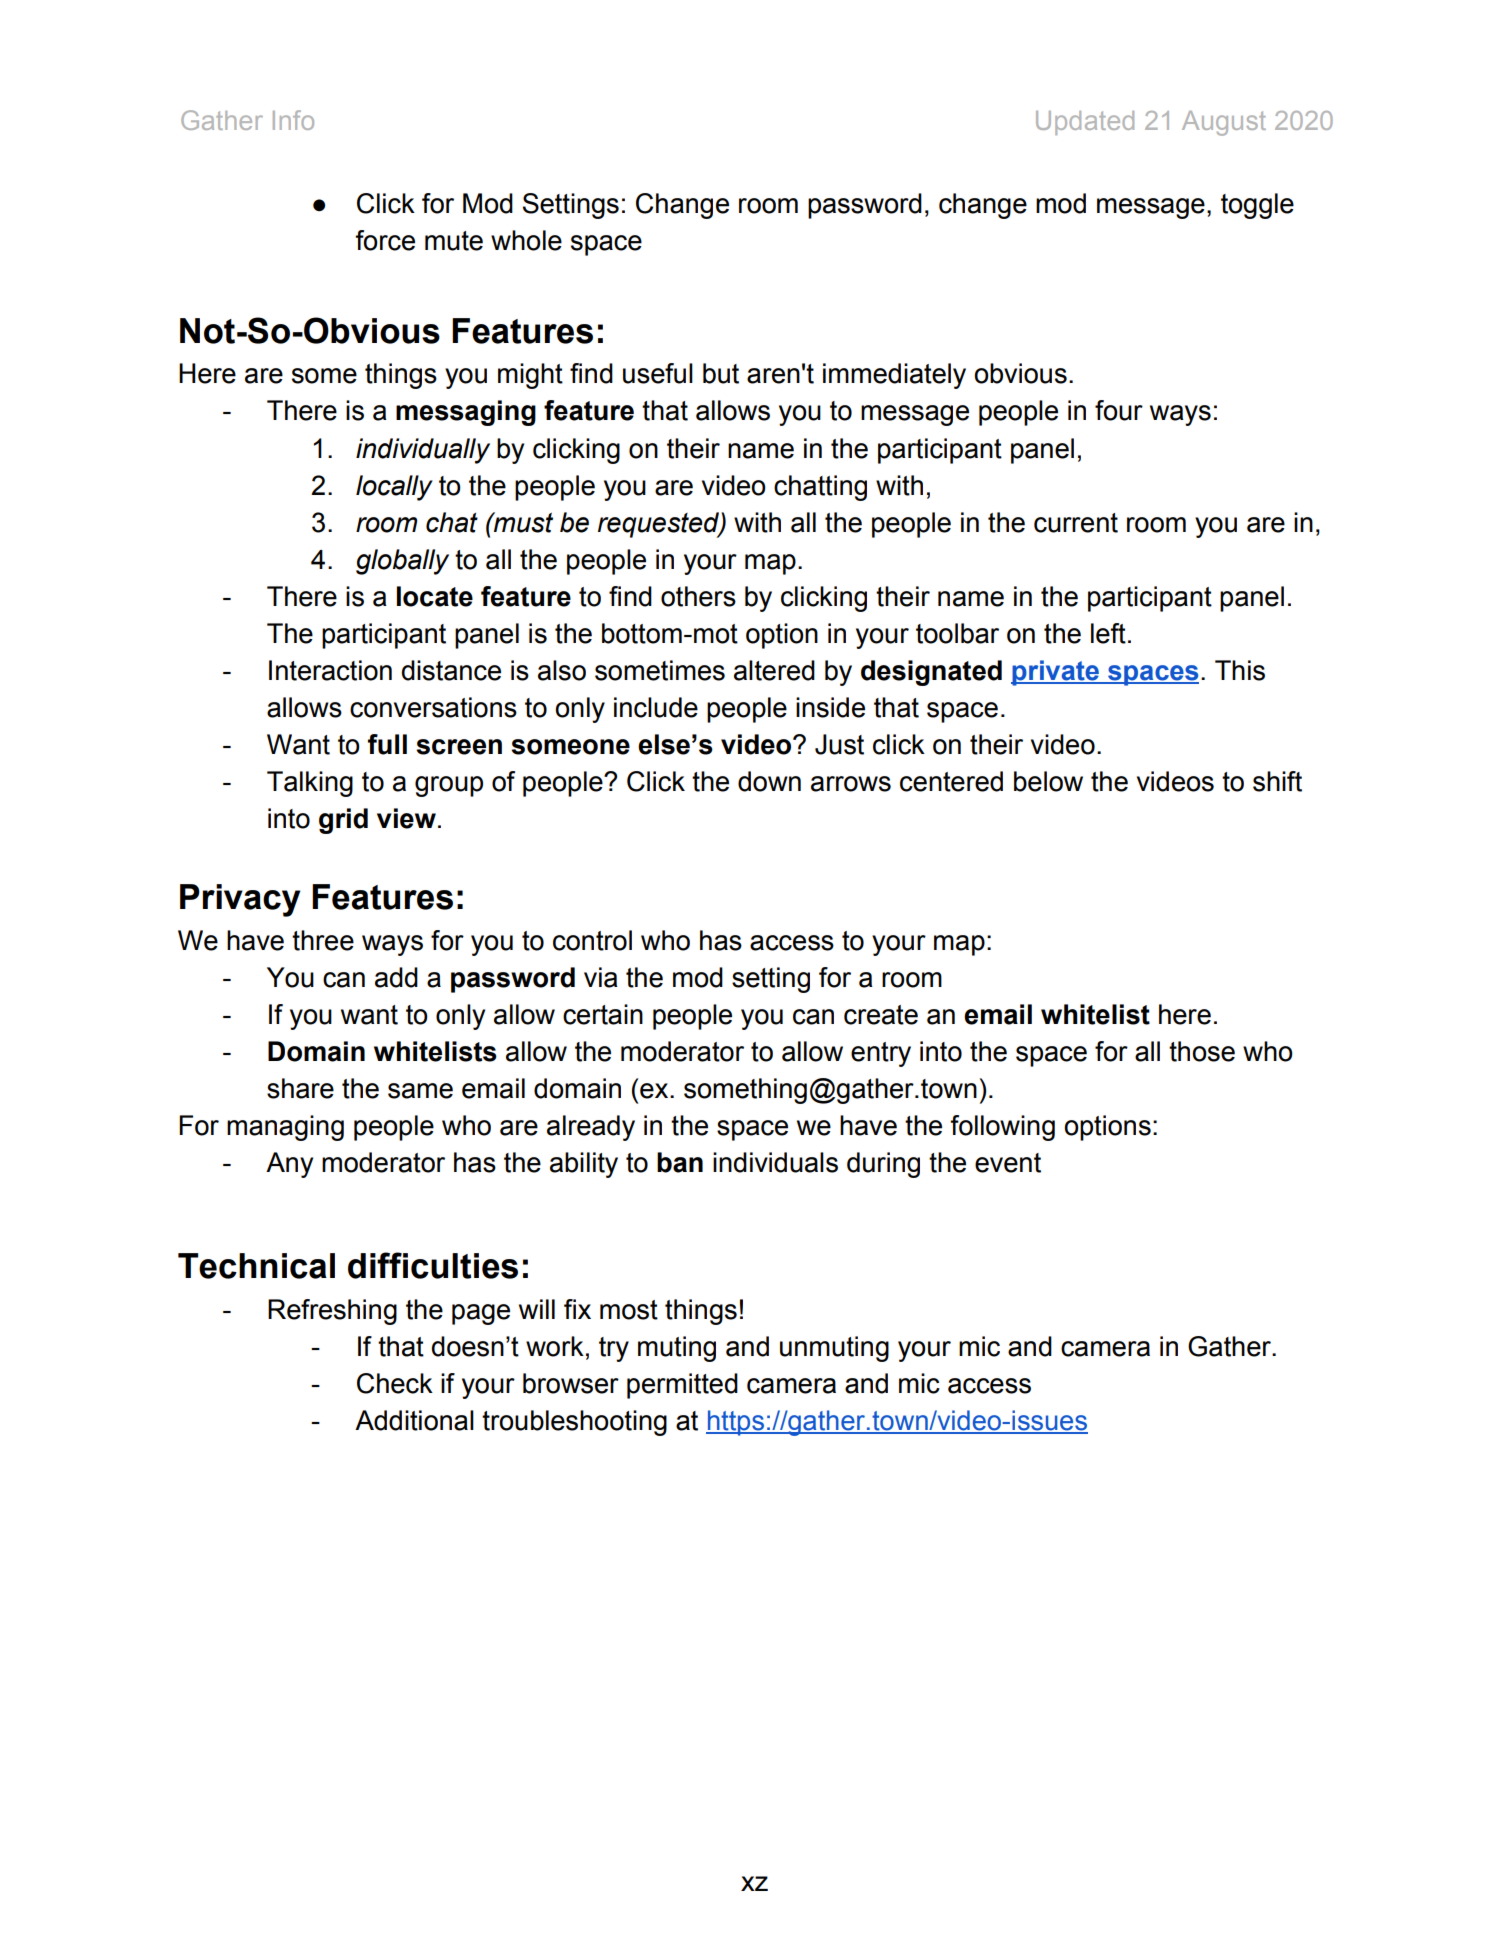 The width and height of the screenshot is (1512, 1956). Describe the element at coordinates (682, 1386) in the screenshot. I see `permitted` at that location.
